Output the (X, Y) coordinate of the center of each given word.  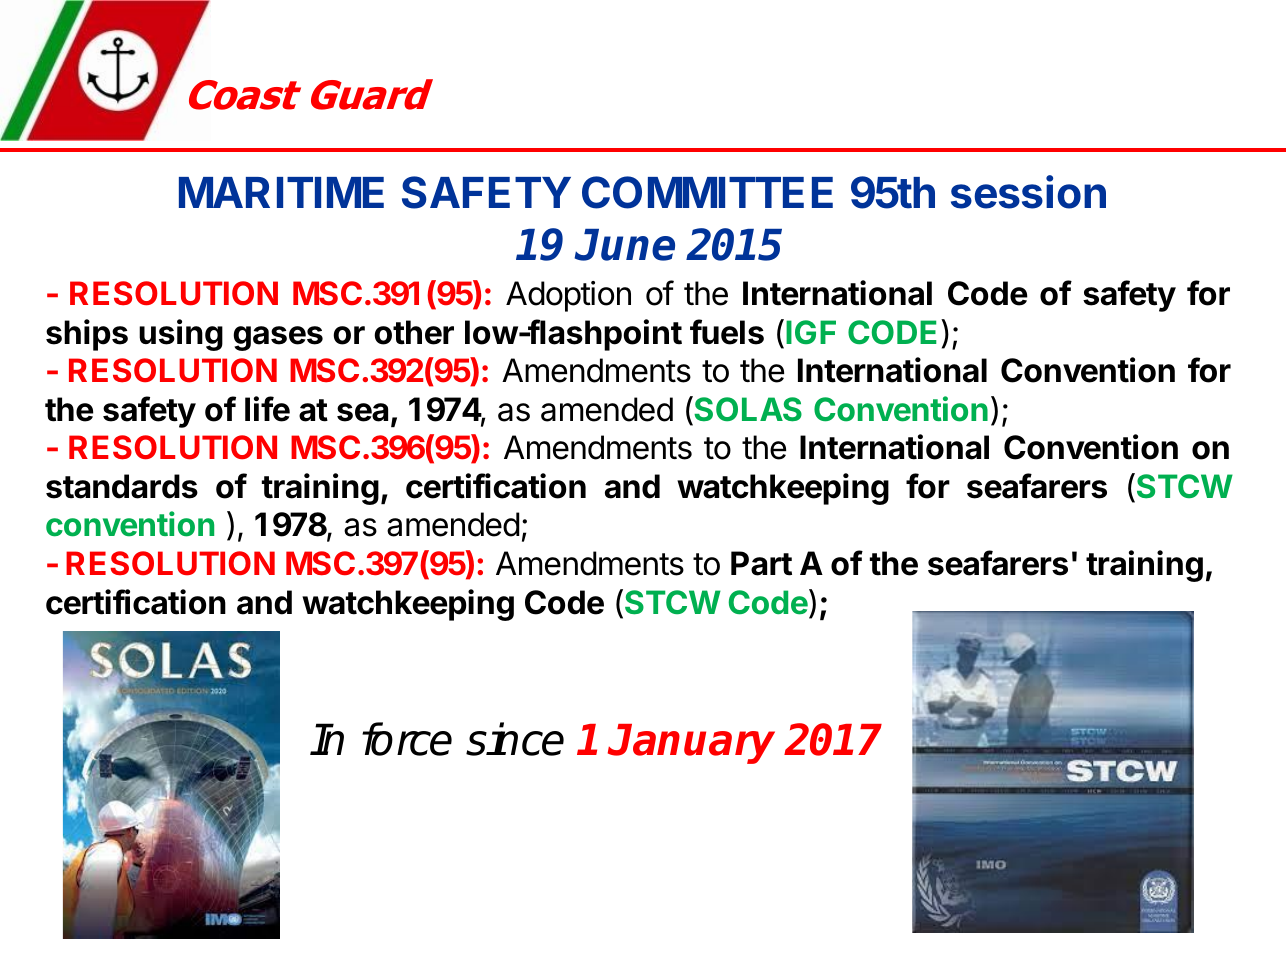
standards (122, 486)
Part (761, 563)
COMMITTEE (707, 192)
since (515, 739)
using (181, 335)
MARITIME (281, 192)
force (407, 739)
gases (278, 338)
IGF (811, 332)
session (1028, 192)
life (267, 409)
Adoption (568, 296)
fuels (727, 332)
